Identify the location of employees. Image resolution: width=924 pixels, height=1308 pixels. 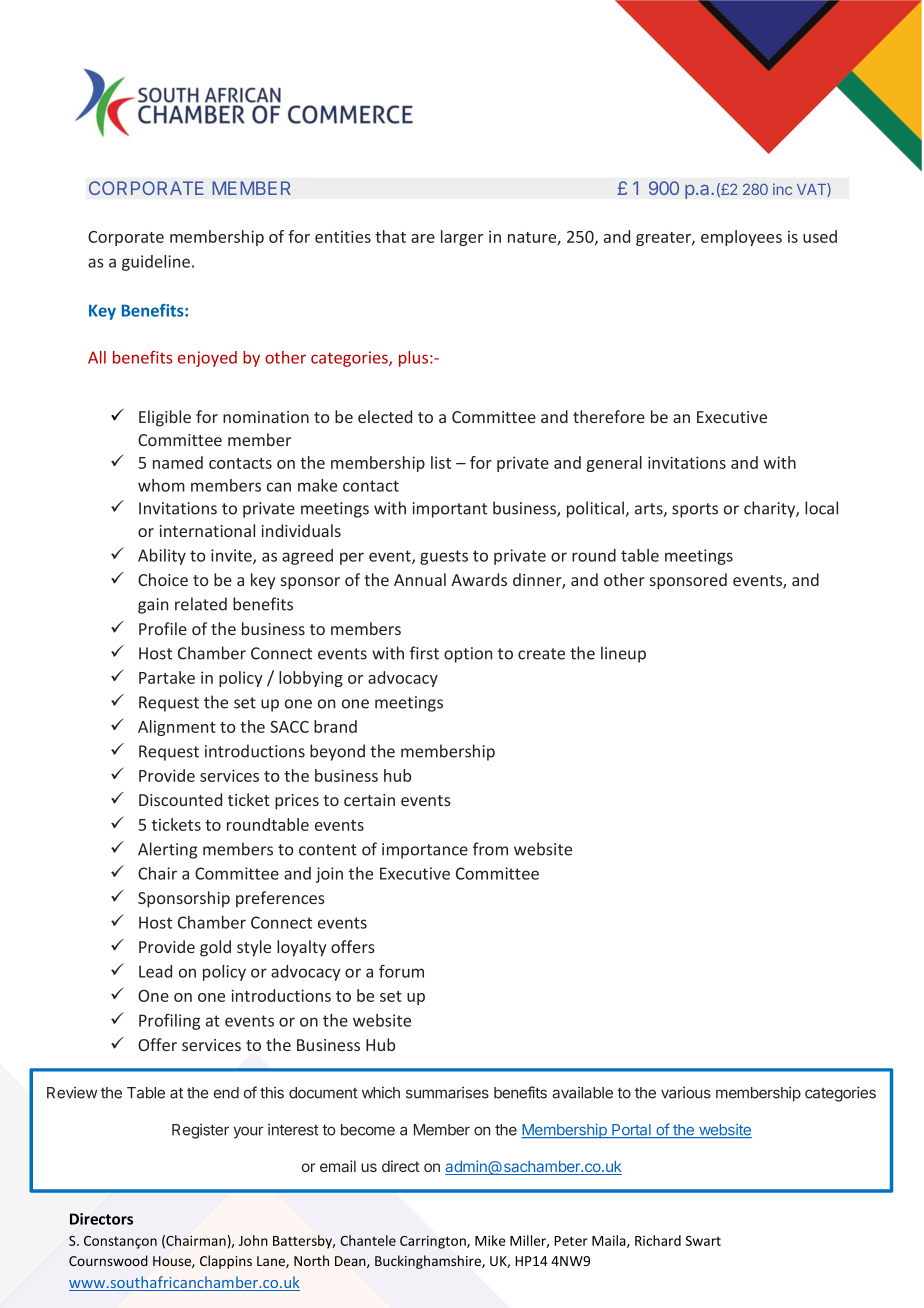
(741, 238).
